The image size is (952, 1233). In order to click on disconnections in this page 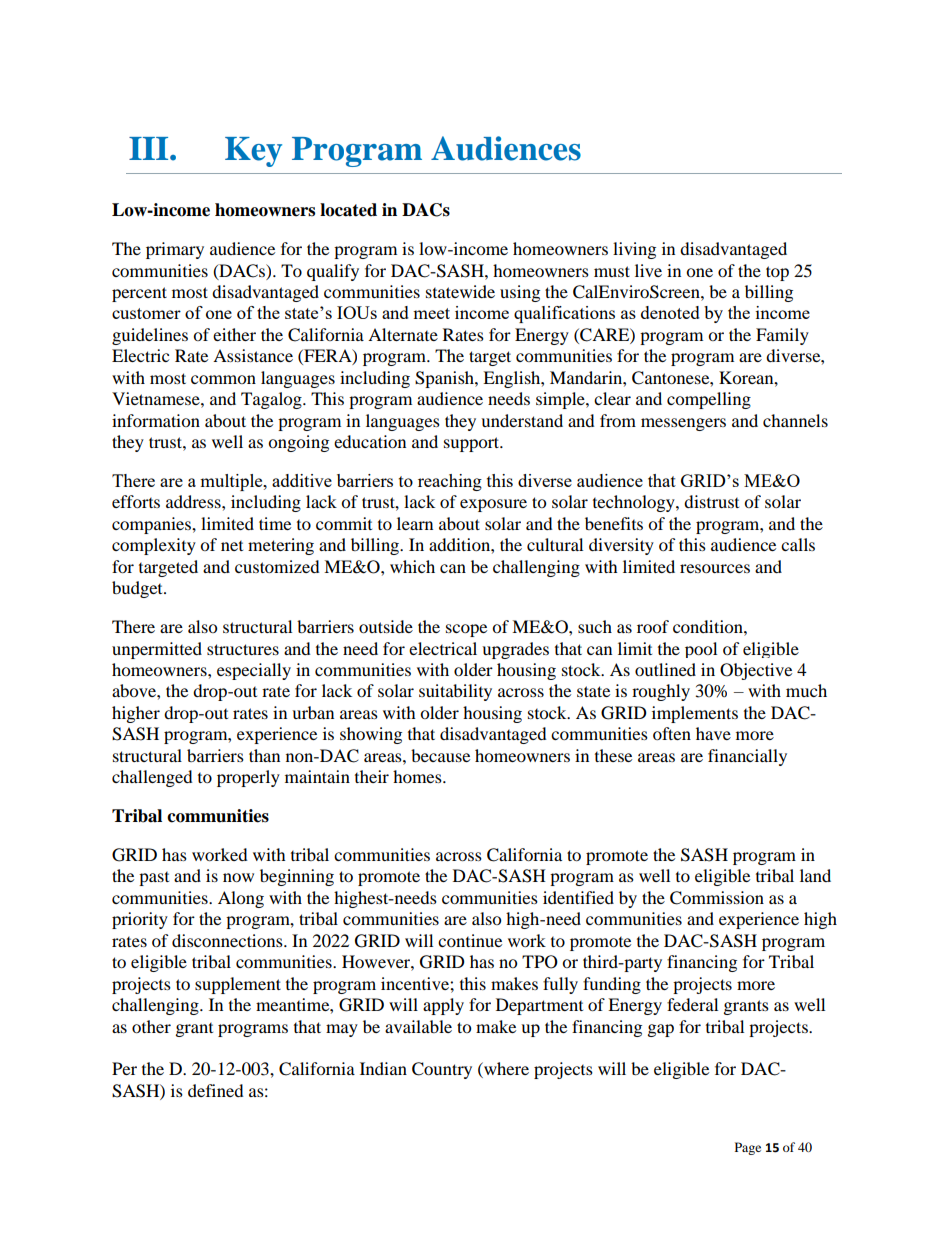, I will do `click(228, 940)`.
